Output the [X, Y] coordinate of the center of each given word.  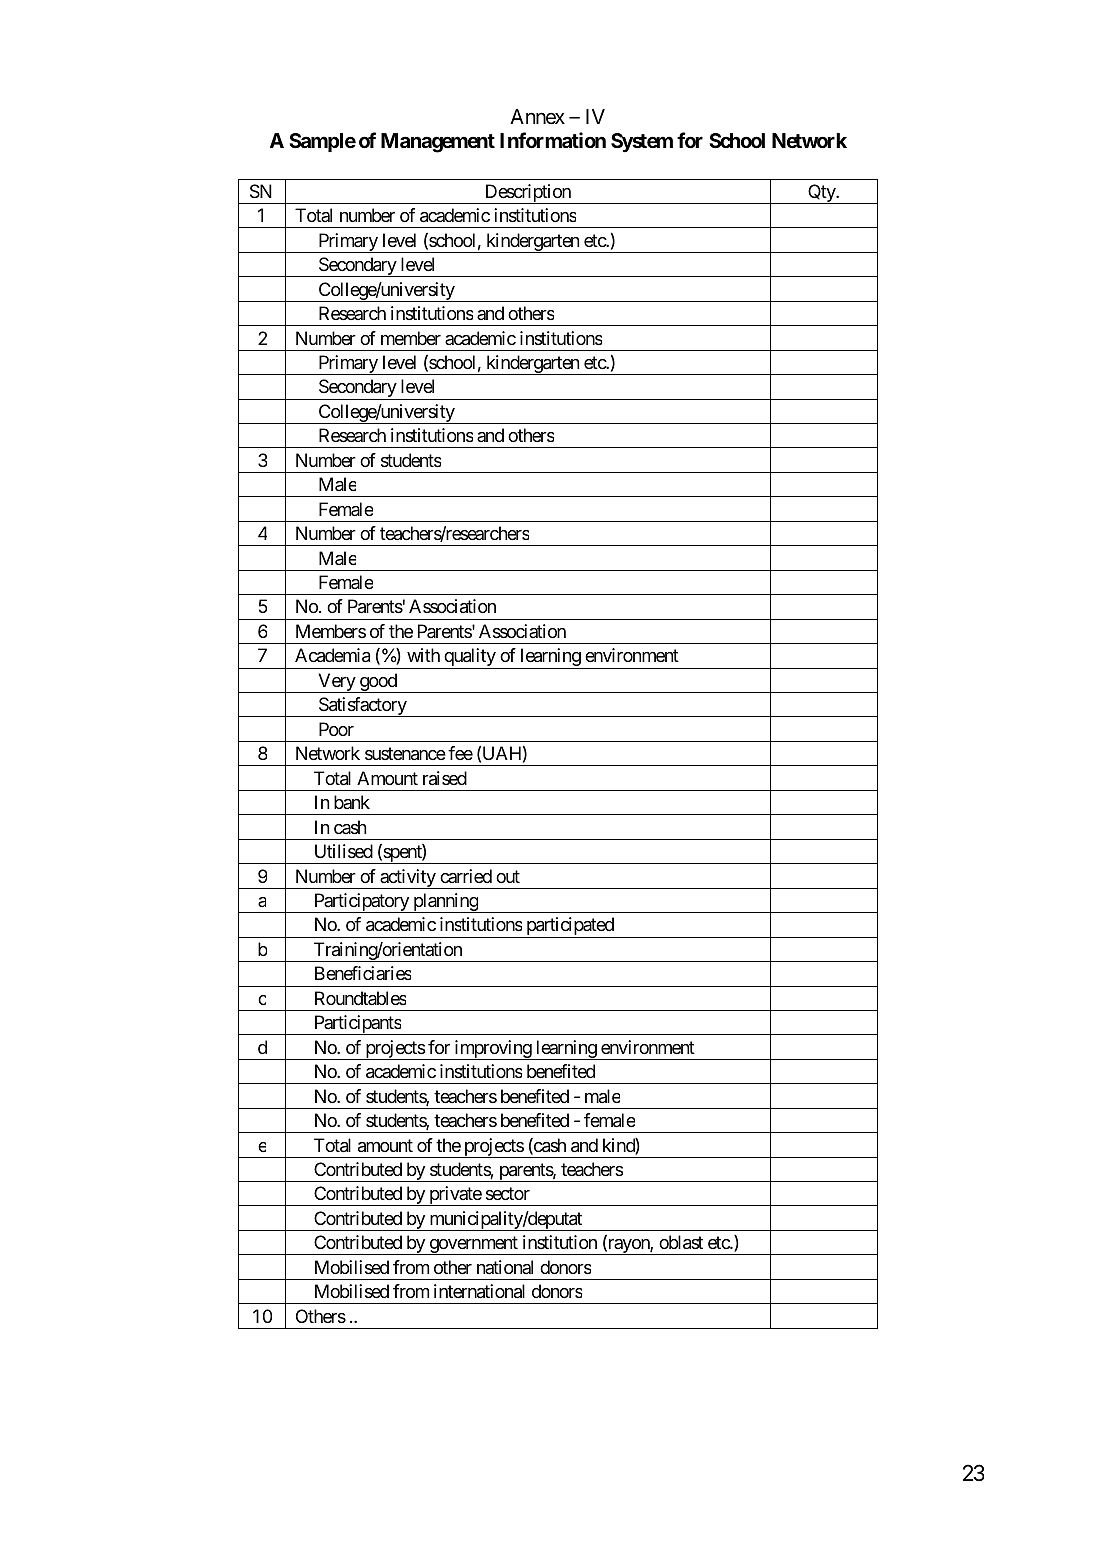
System [642, 143]
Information [553, 140]
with [423, 655]
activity [407, 879]
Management [438, 143]
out [508, 876]
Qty [821, 194]
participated [570, 927]
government [473, 1246]
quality [469, 658]
